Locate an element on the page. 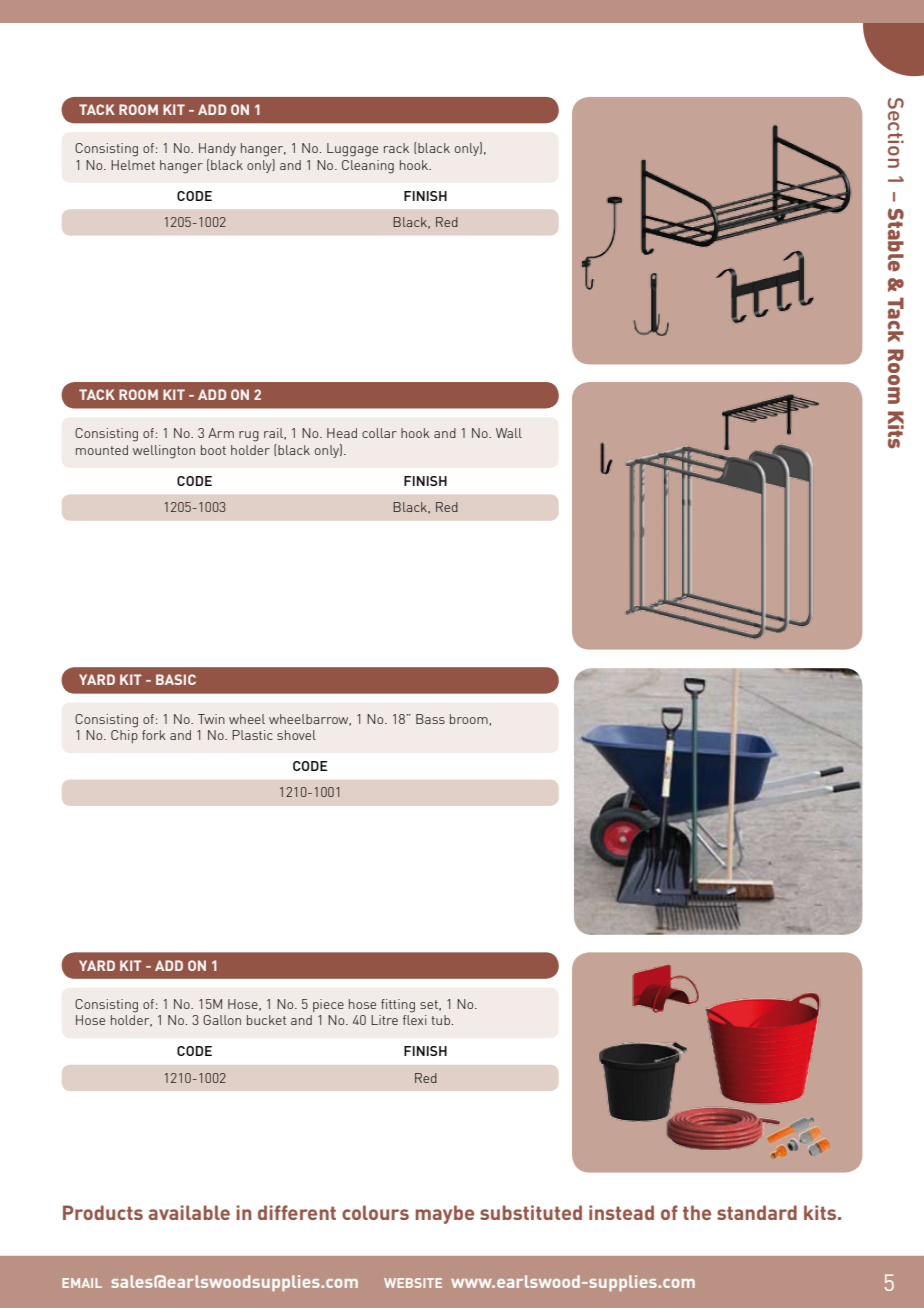 The height and width of the document is (1308, 924). tub is located at coordinates (440, 1020).
